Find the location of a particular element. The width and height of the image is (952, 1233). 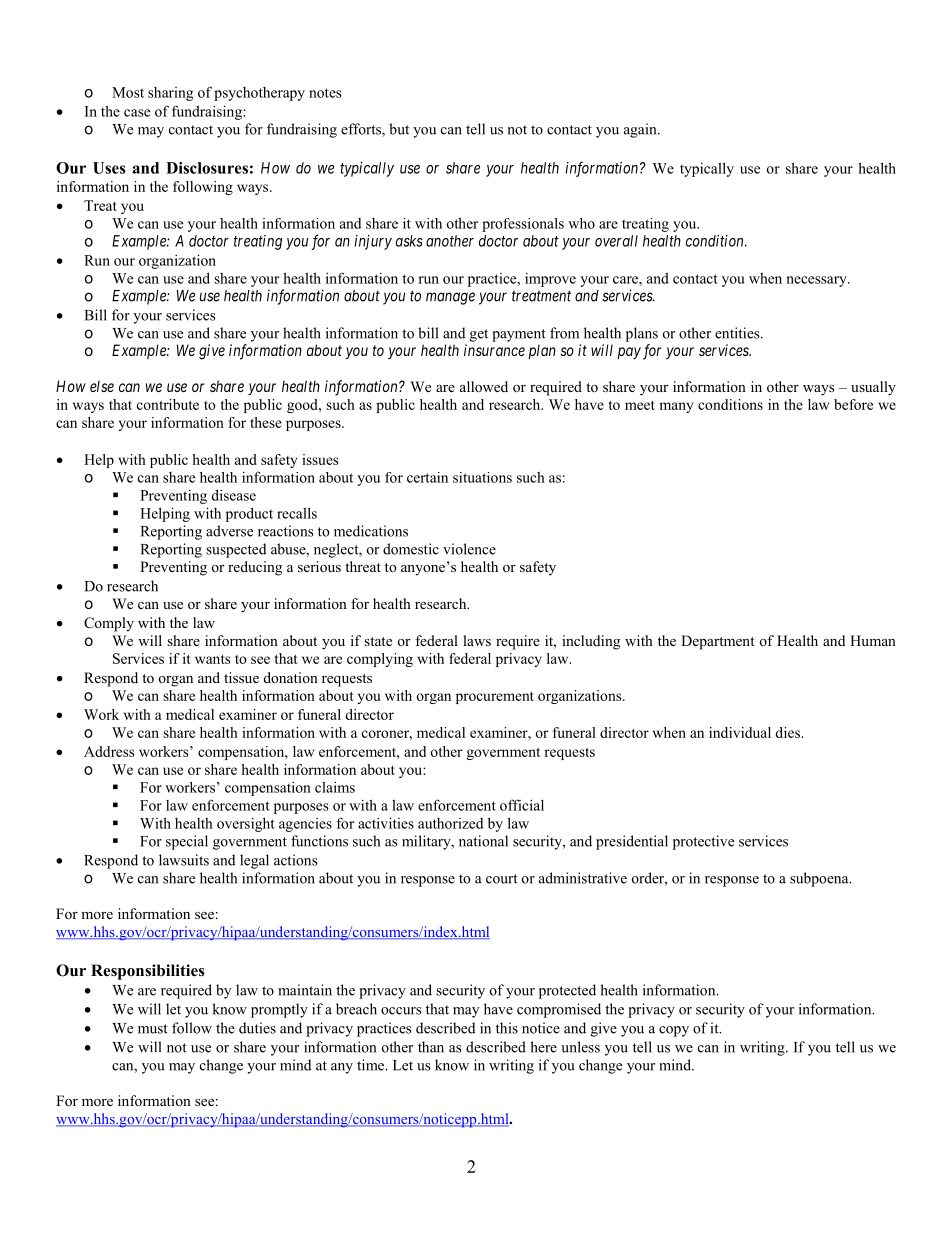

Address is located at coordinates (109, 751).
